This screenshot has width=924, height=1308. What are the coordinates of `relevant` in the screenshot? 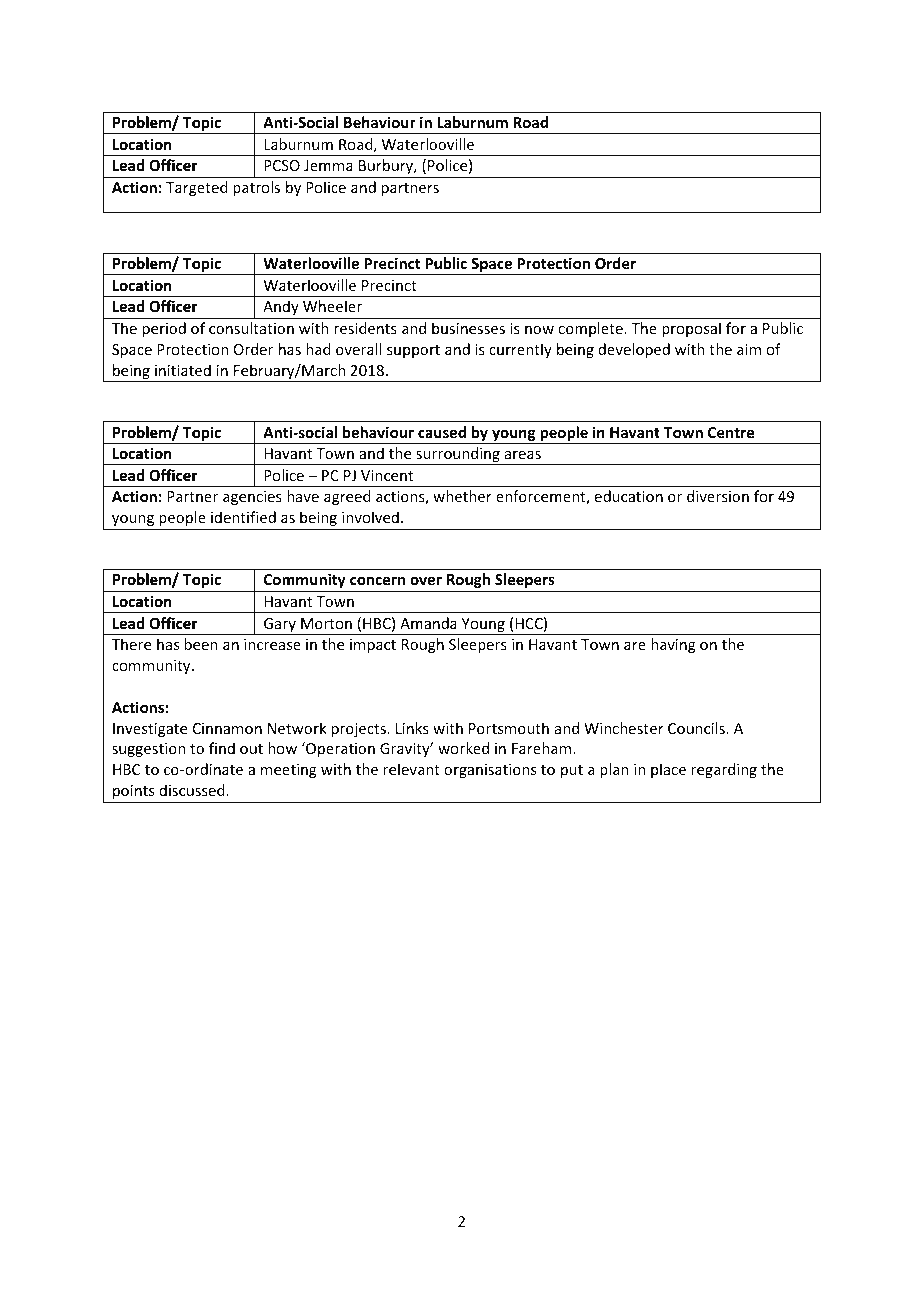 It's located at (411, 769).
